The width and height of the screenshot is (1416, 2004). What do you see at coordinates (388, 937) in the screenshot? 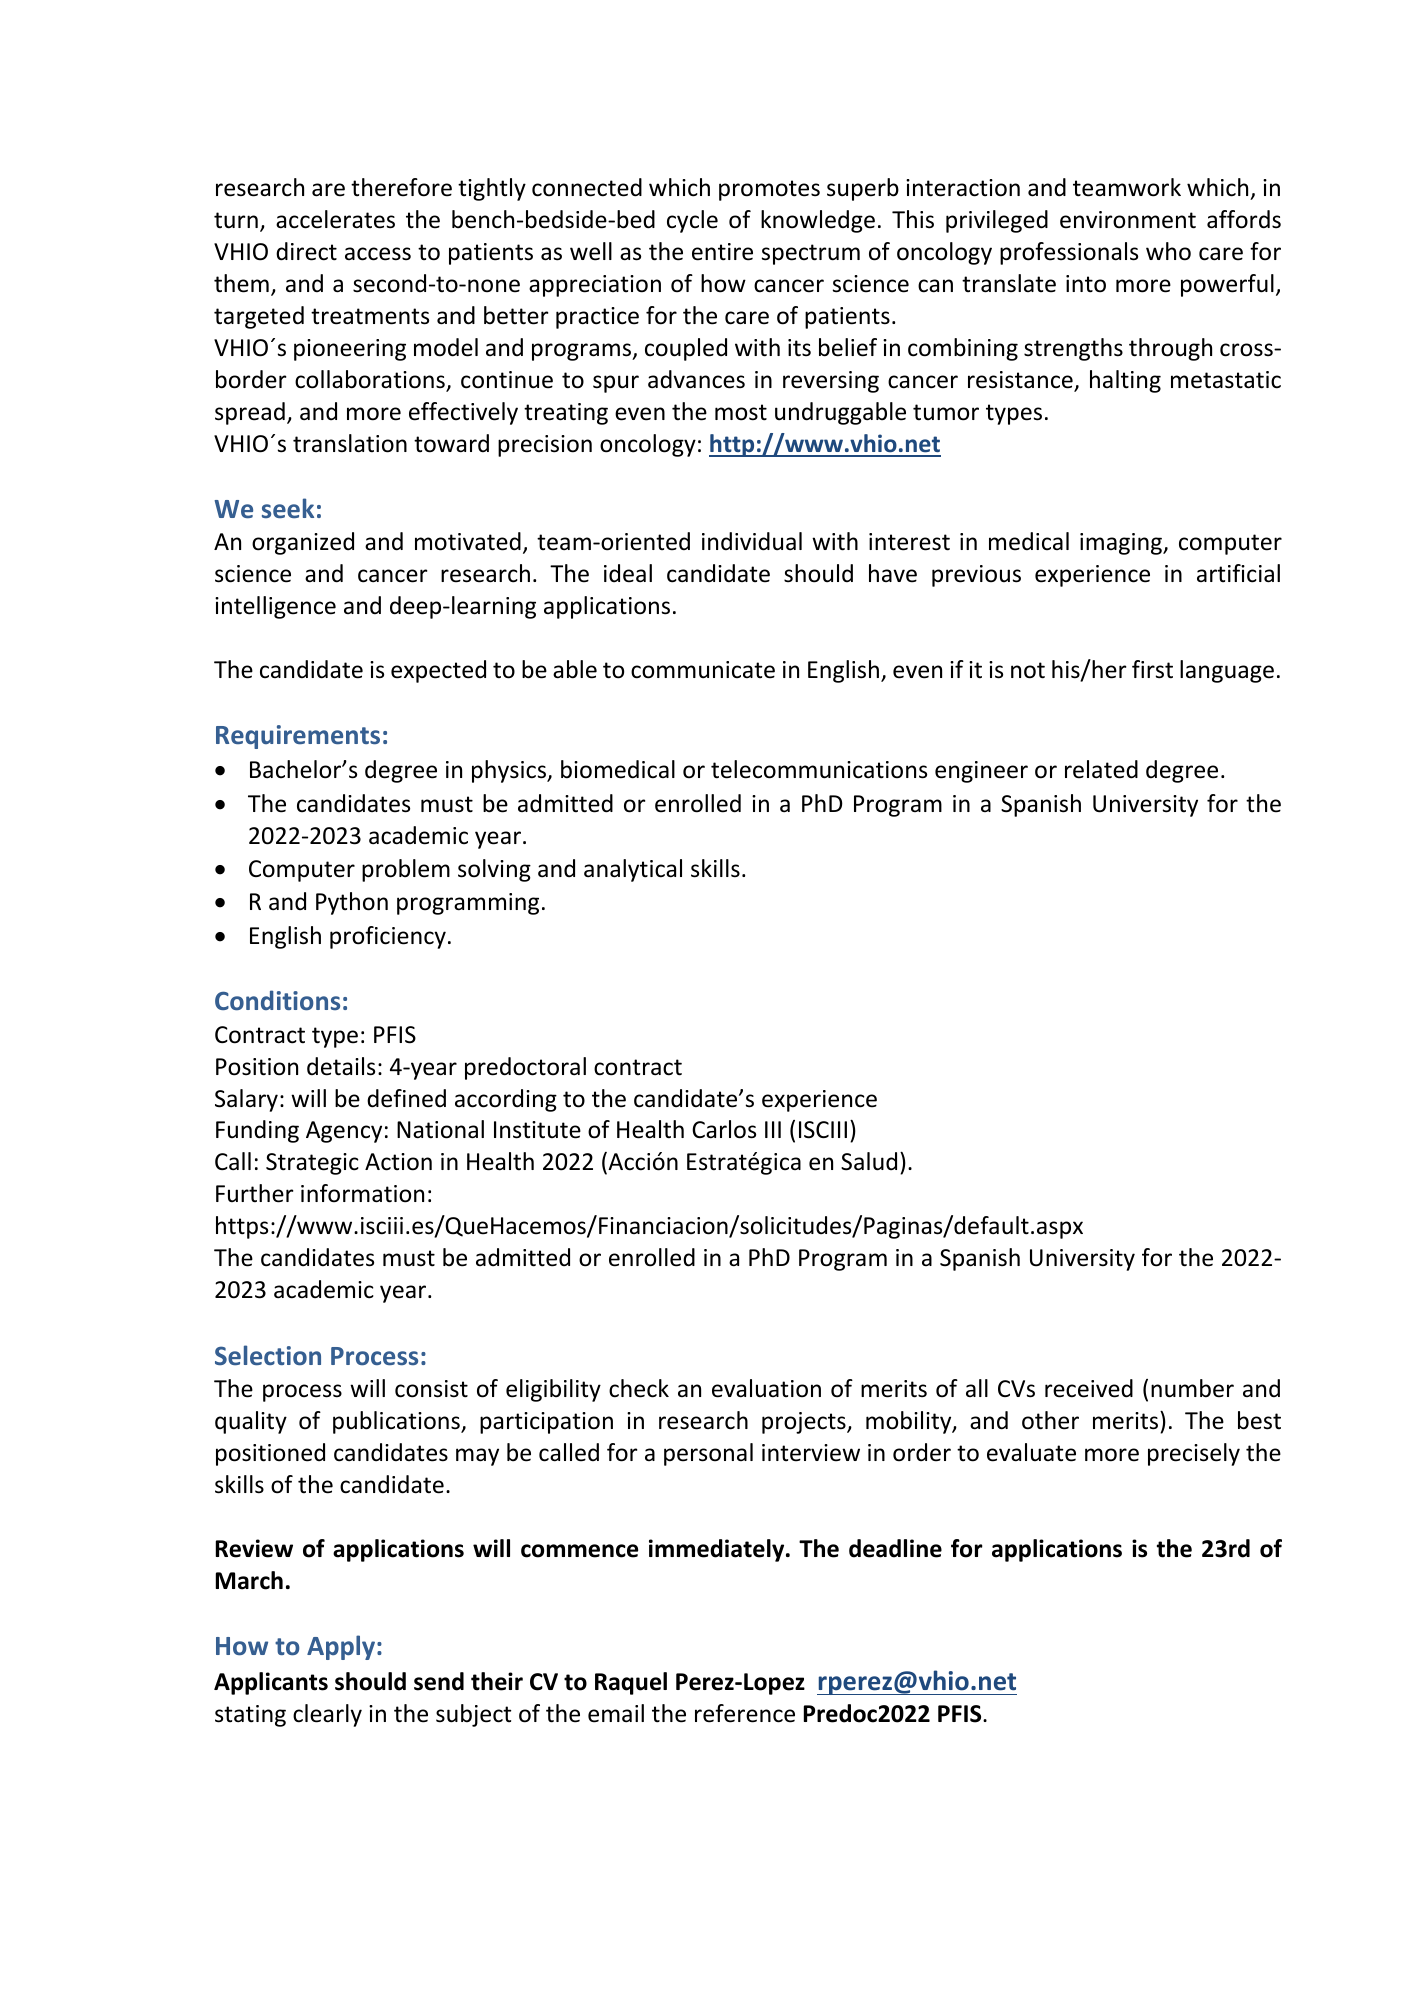
I see `proficiency` at bounding box center [388, 937].
